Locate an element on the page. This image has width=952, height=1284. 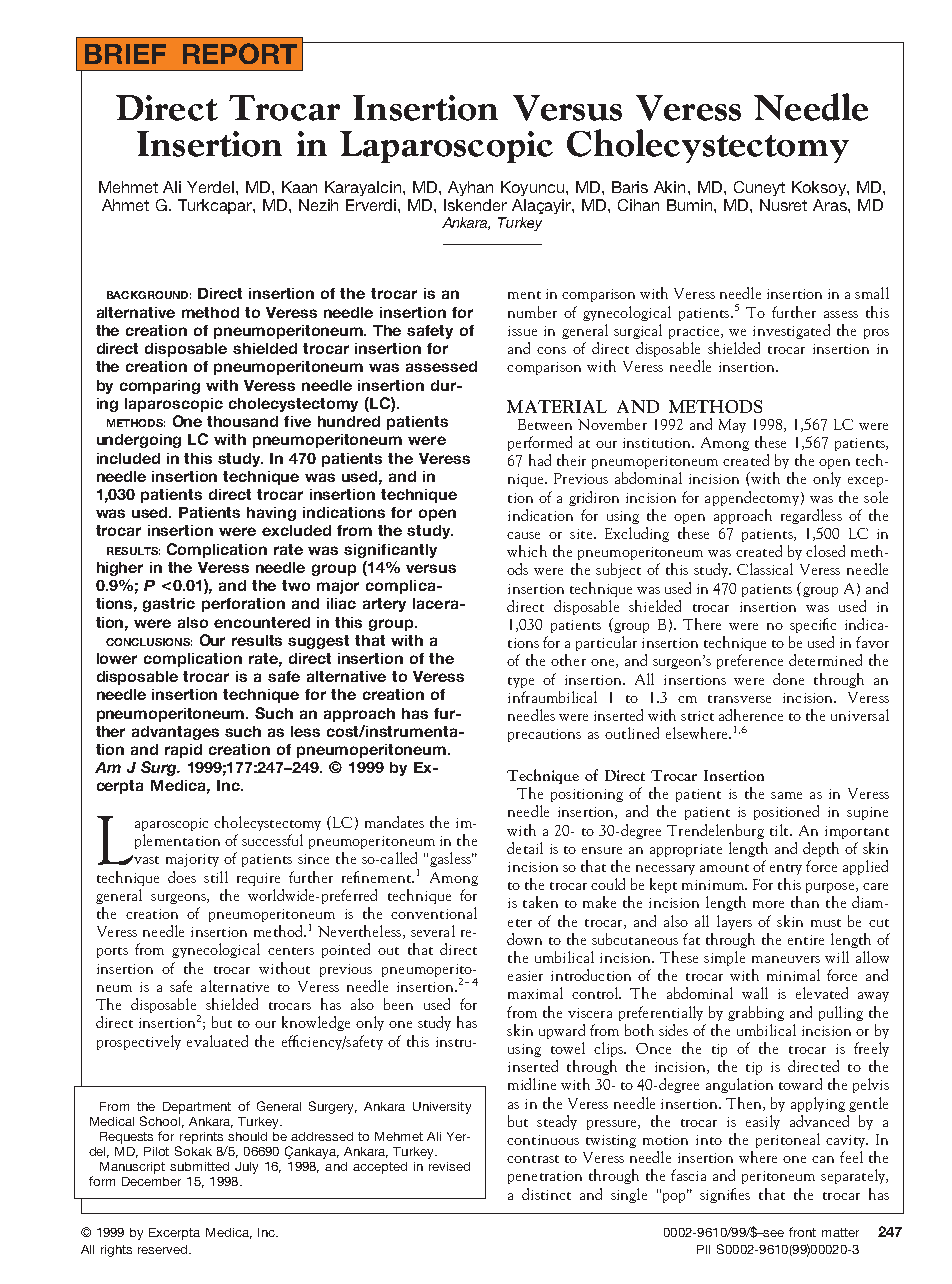
reserved is located at coordinates (164, 1249).
